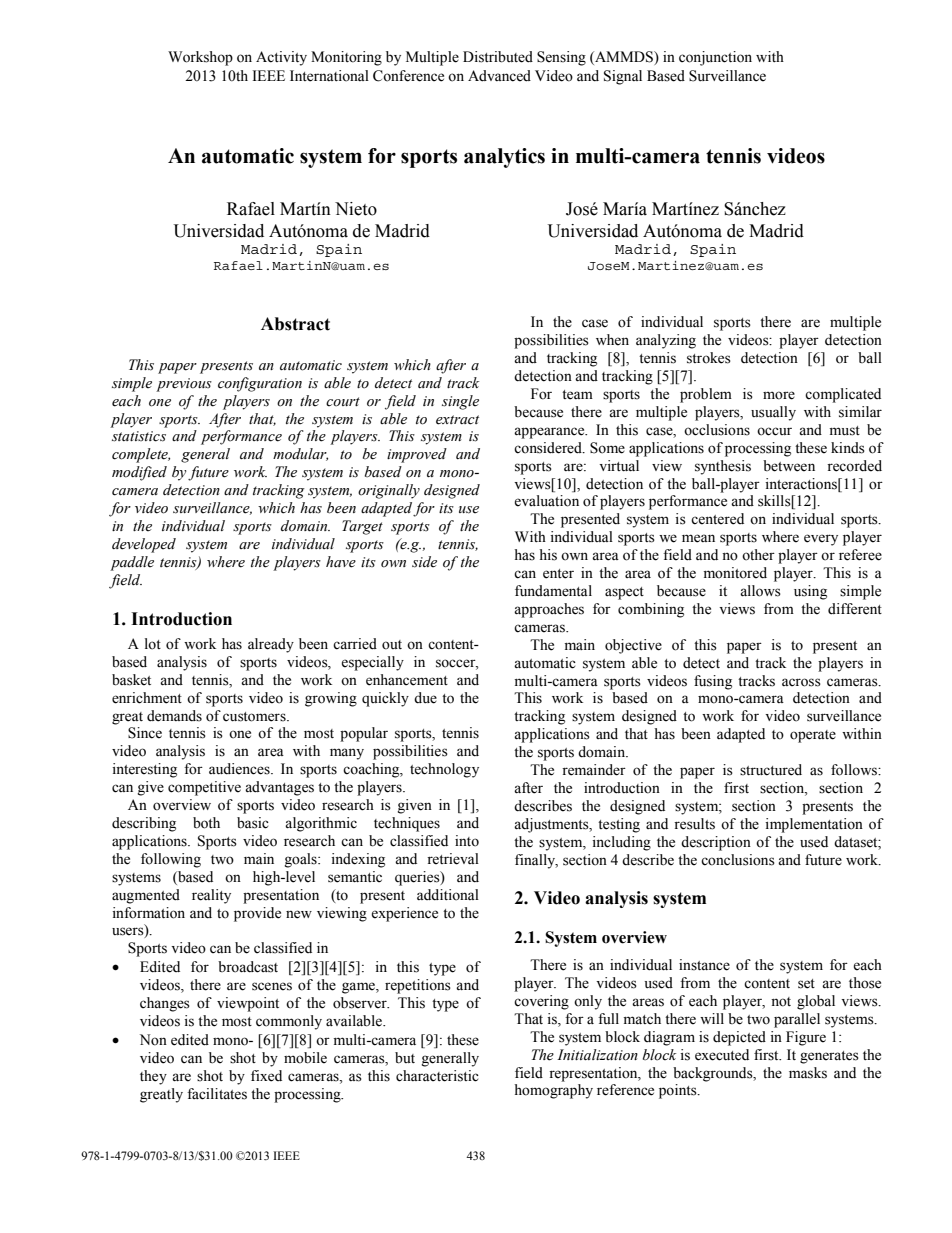  What do you see at coordinates (709, 358) in the screenshot?
I see `strokes` at bounding box center [709, 358].
